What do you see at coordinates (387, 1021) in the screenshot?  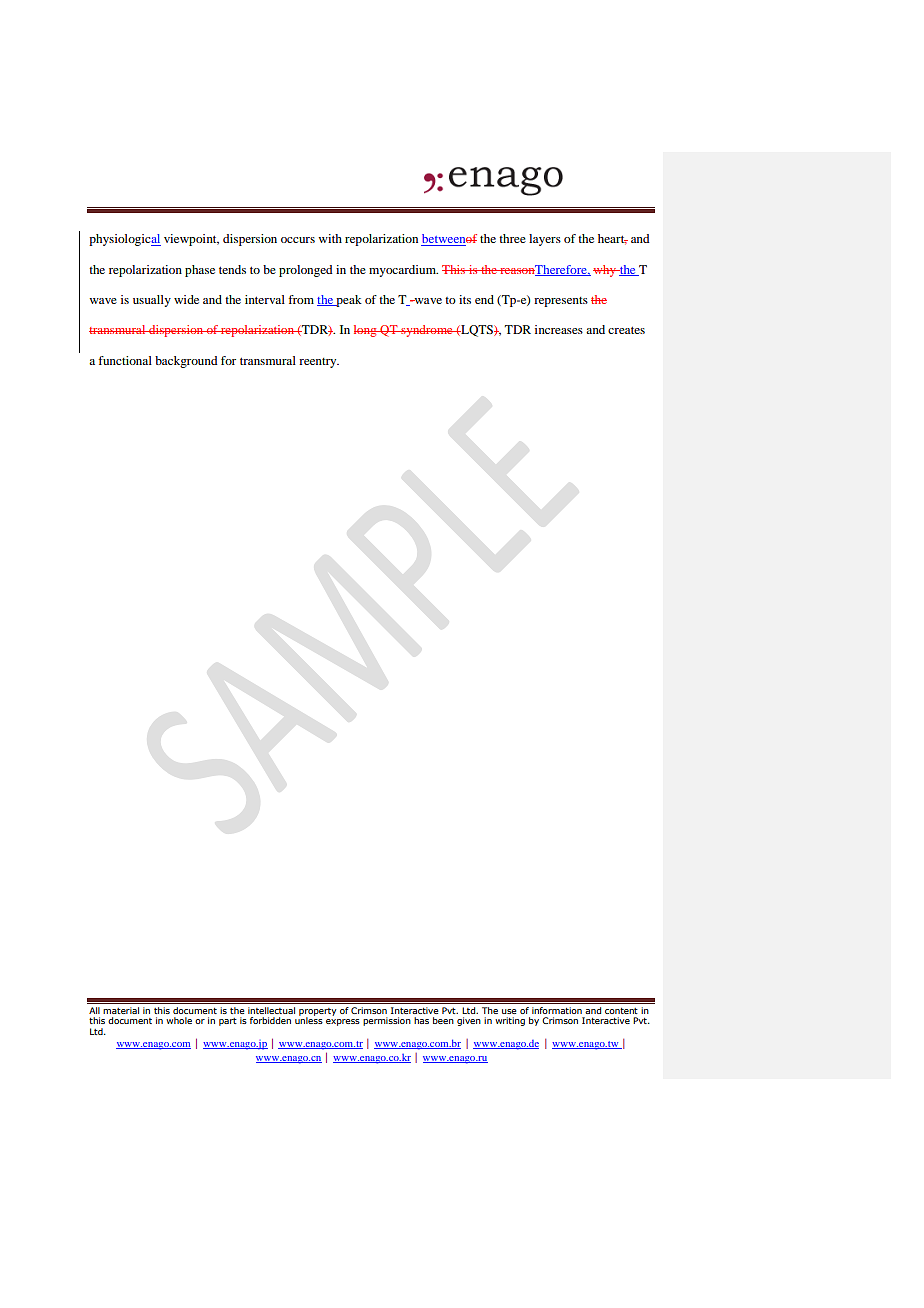 I see `permission` at bounding box center [387, 1021].
